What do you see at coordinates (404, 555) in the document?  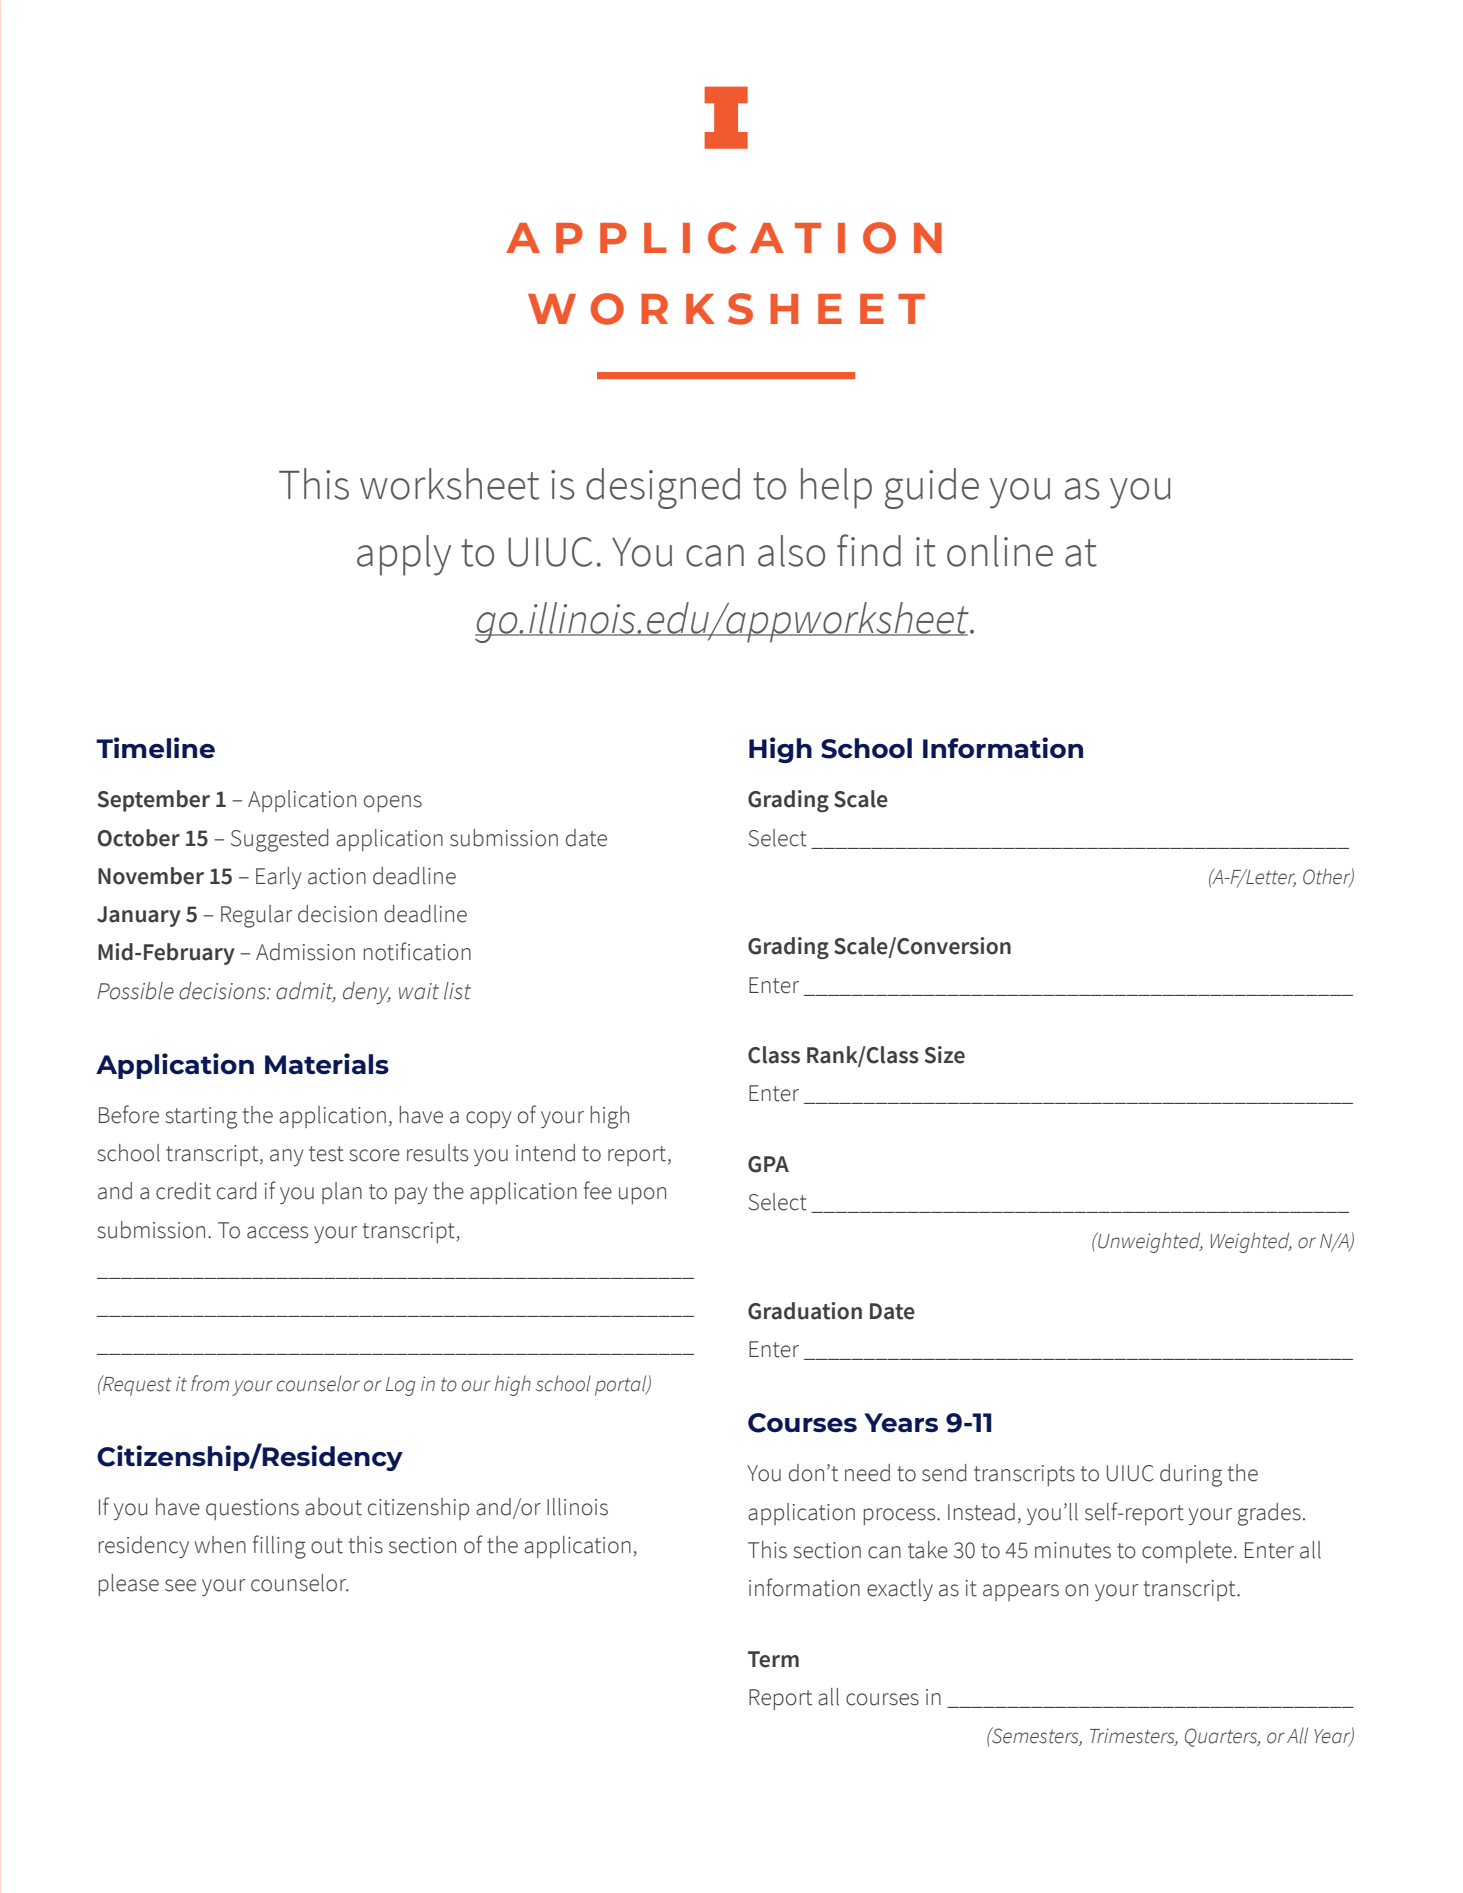 I see `apply` at bounding box center [404, 555].
